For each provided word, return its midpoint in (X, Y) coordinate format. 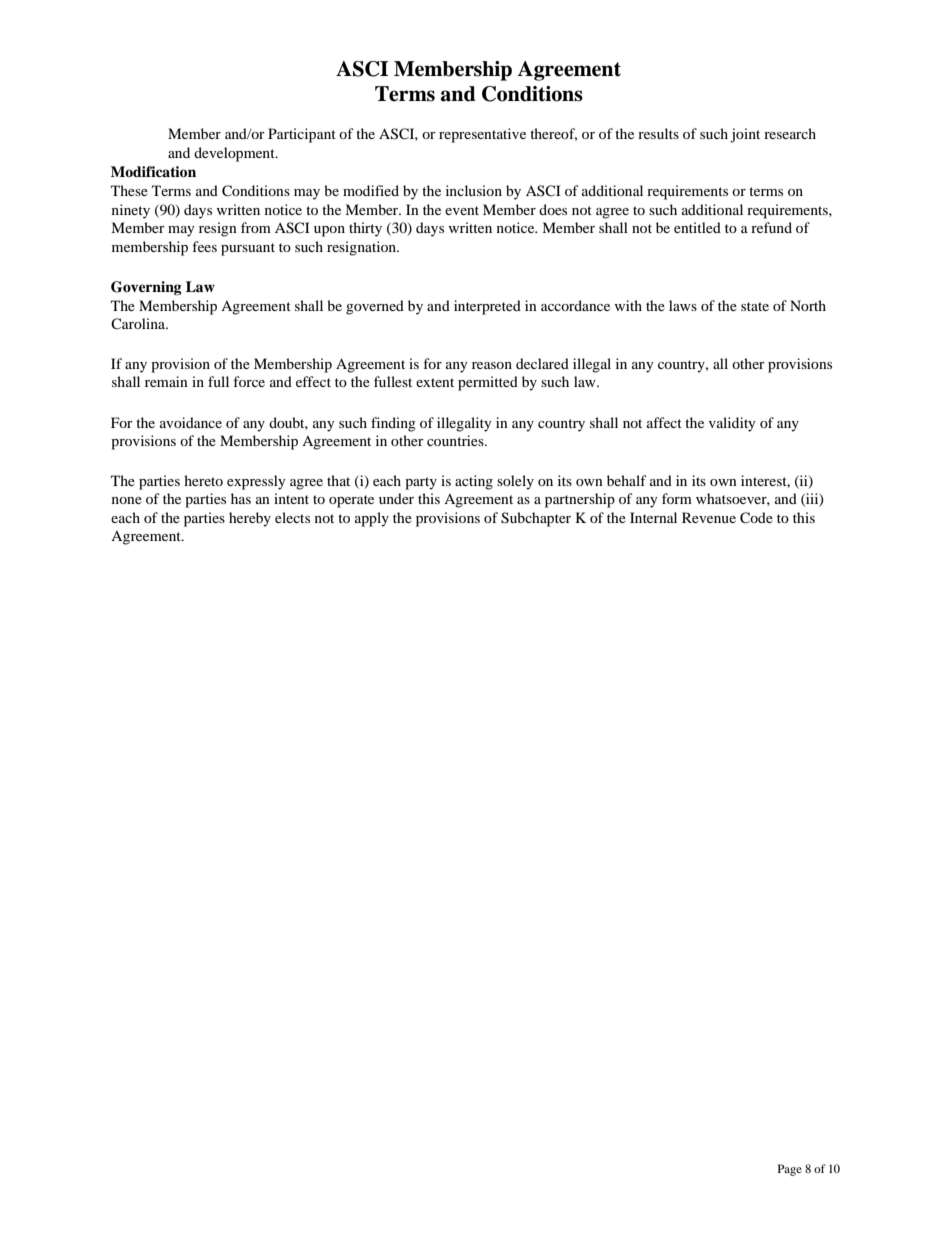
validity (732, 424)
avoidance (191, 422)
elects (292, 517)
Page (790, 1170)
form (677, 498)
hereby (250, 519)
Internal (653, 517)
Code (756, 518)
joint (745, 135)
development (235, 154)
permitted (488, 383)
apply (372, 519)
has (241, 498)
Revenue (709, 517)
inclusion (474, 190)
